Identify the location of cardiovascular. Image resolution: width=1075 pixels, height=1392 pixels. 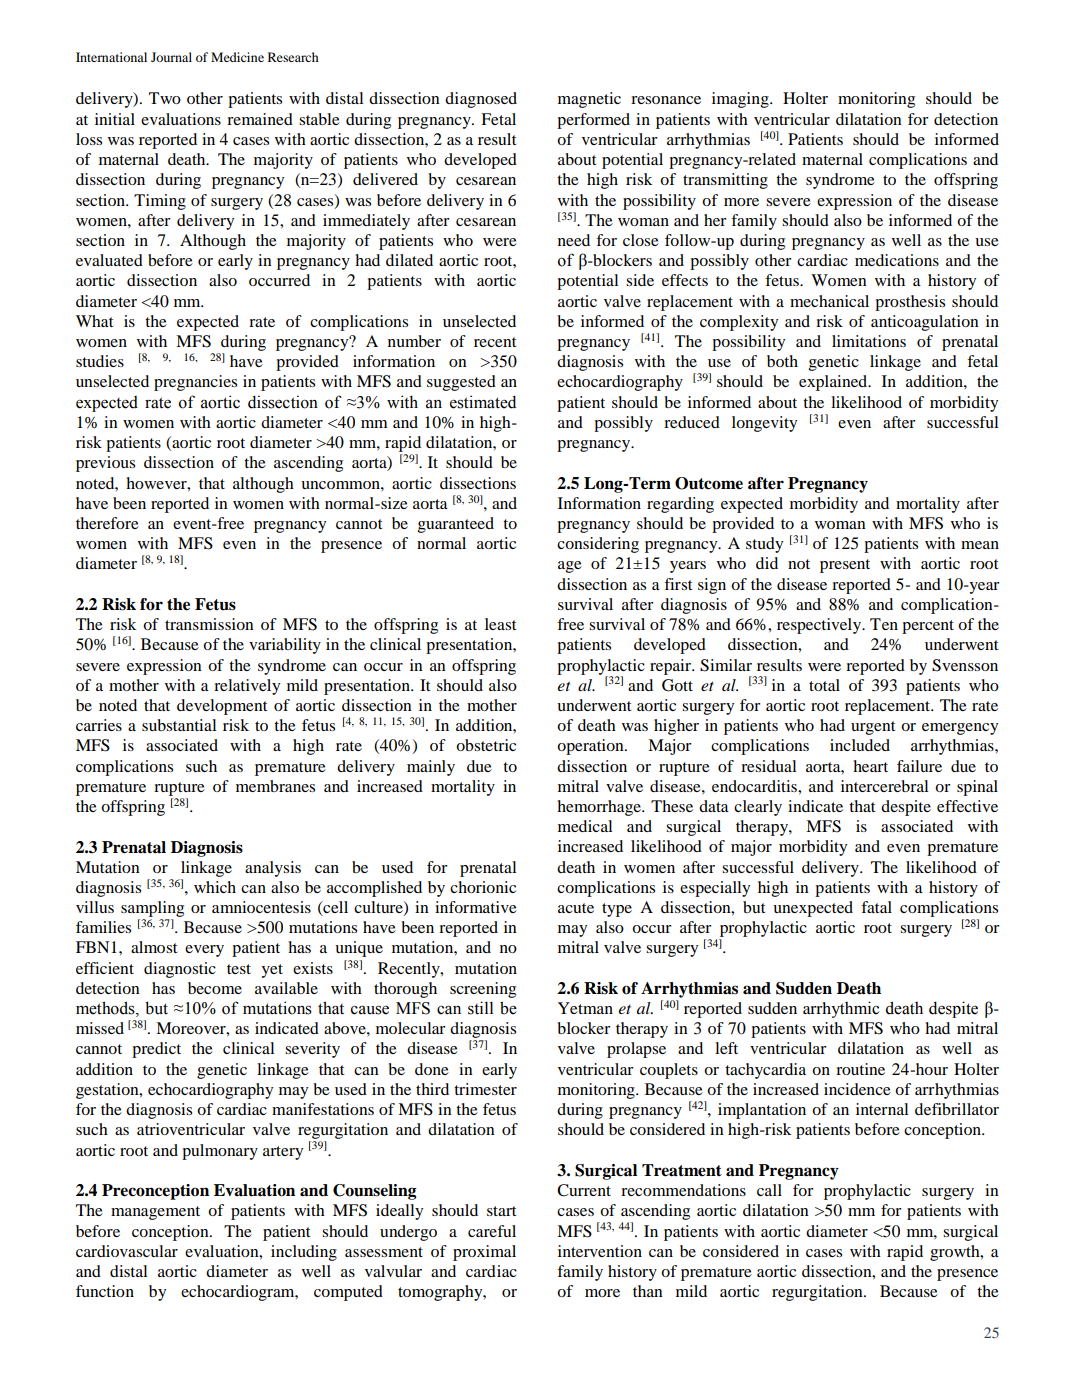
(127, 1251).
